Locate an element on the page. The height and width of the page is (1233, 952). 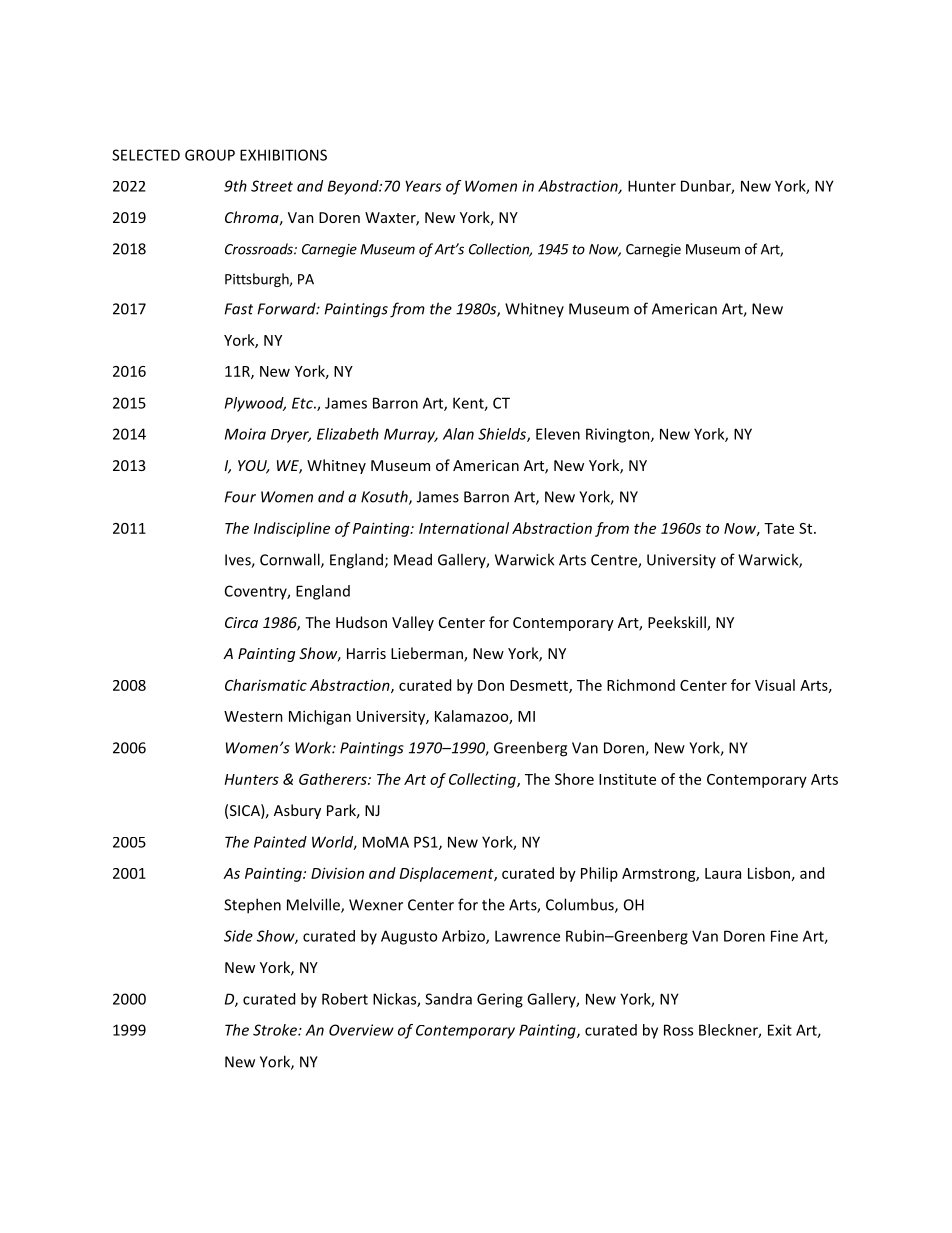
Asbury is located at coordinates (297, 811).
